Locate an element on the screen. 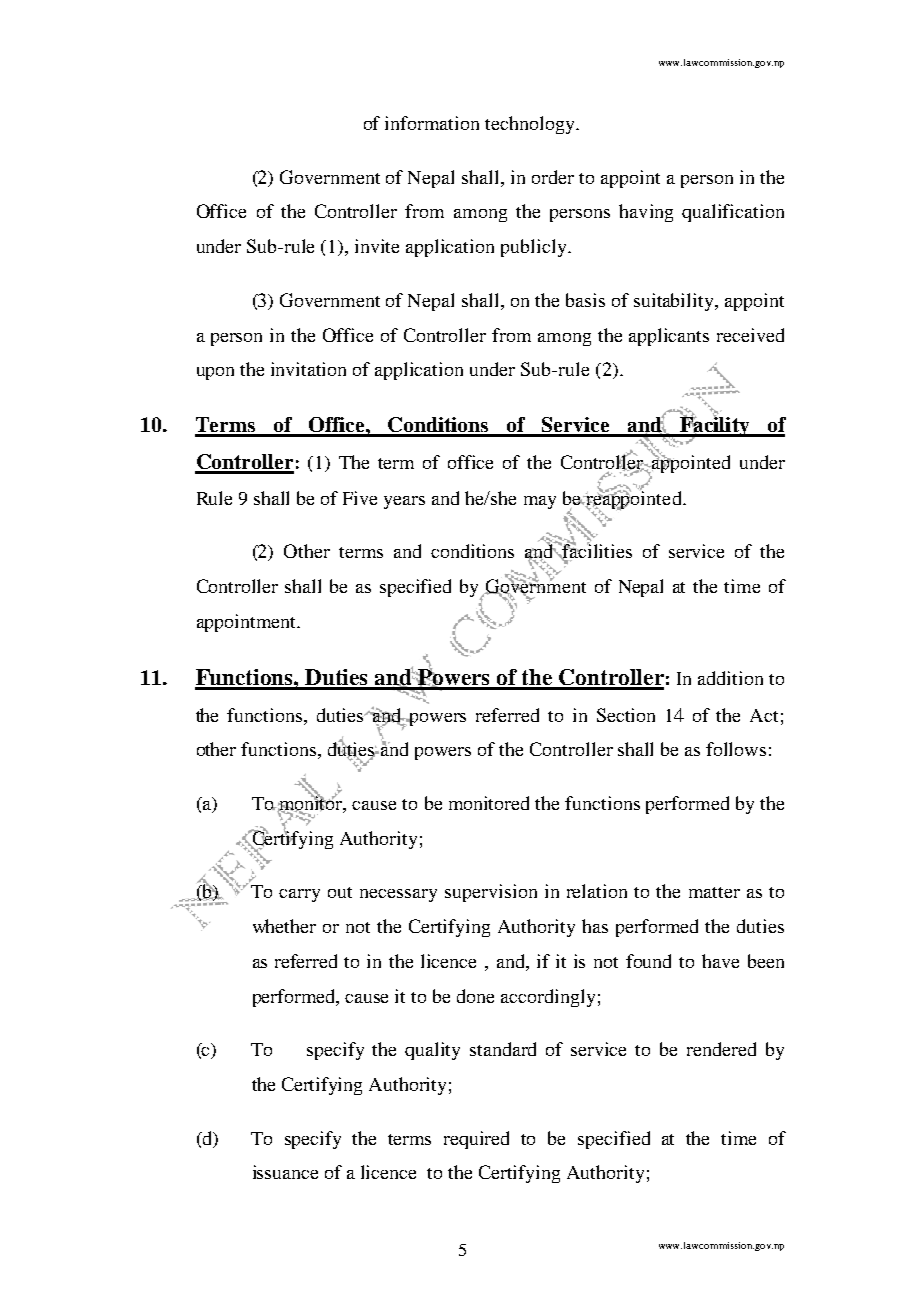 The image size is (924, 1308). invite is located at coordinates (377, 246).
